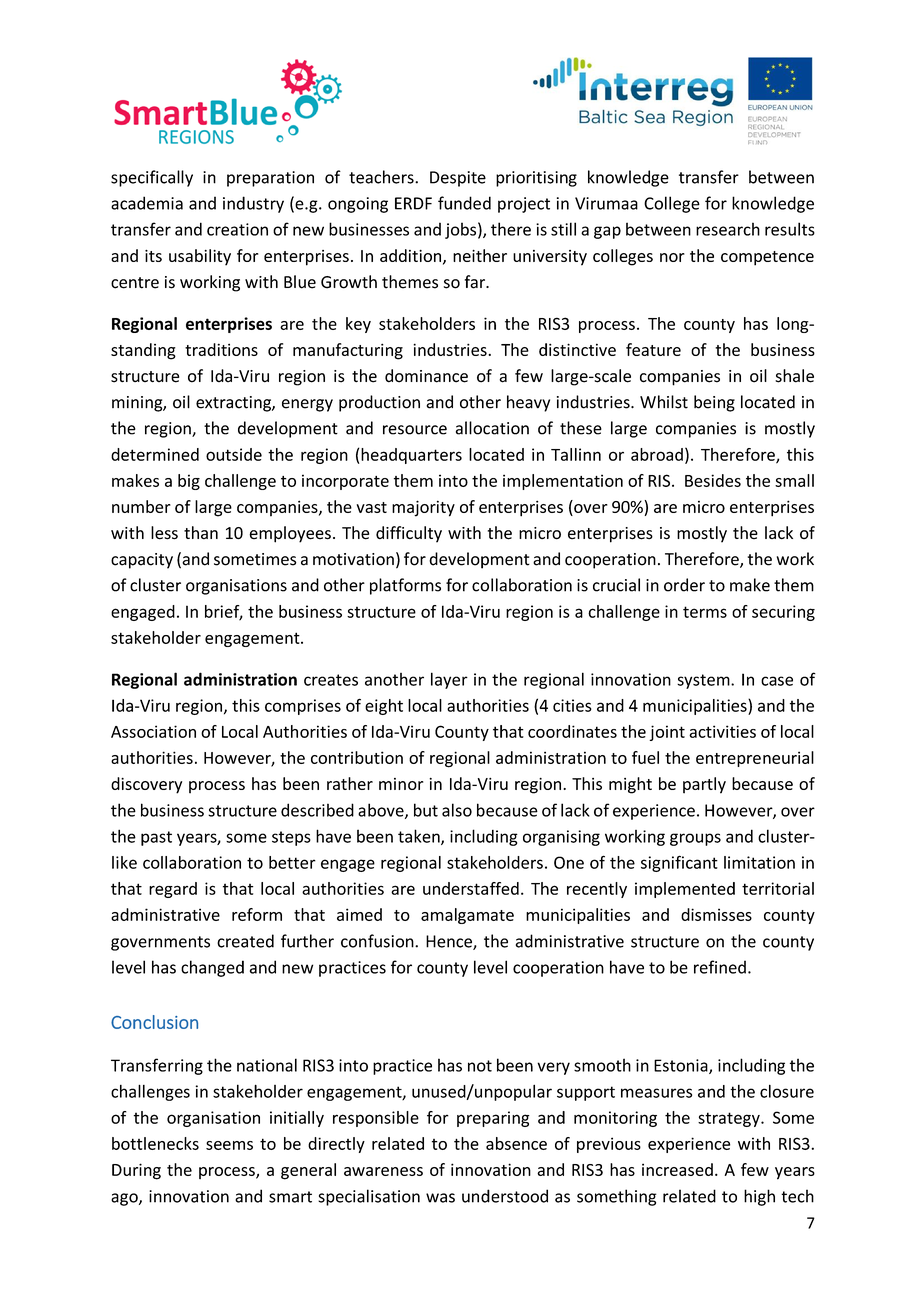 The width and height of the screenshot is (924, 1308). What do you see at coordinates (153, 731) in the screenshot?
I see `Association` at bounding box center [153, 731].
